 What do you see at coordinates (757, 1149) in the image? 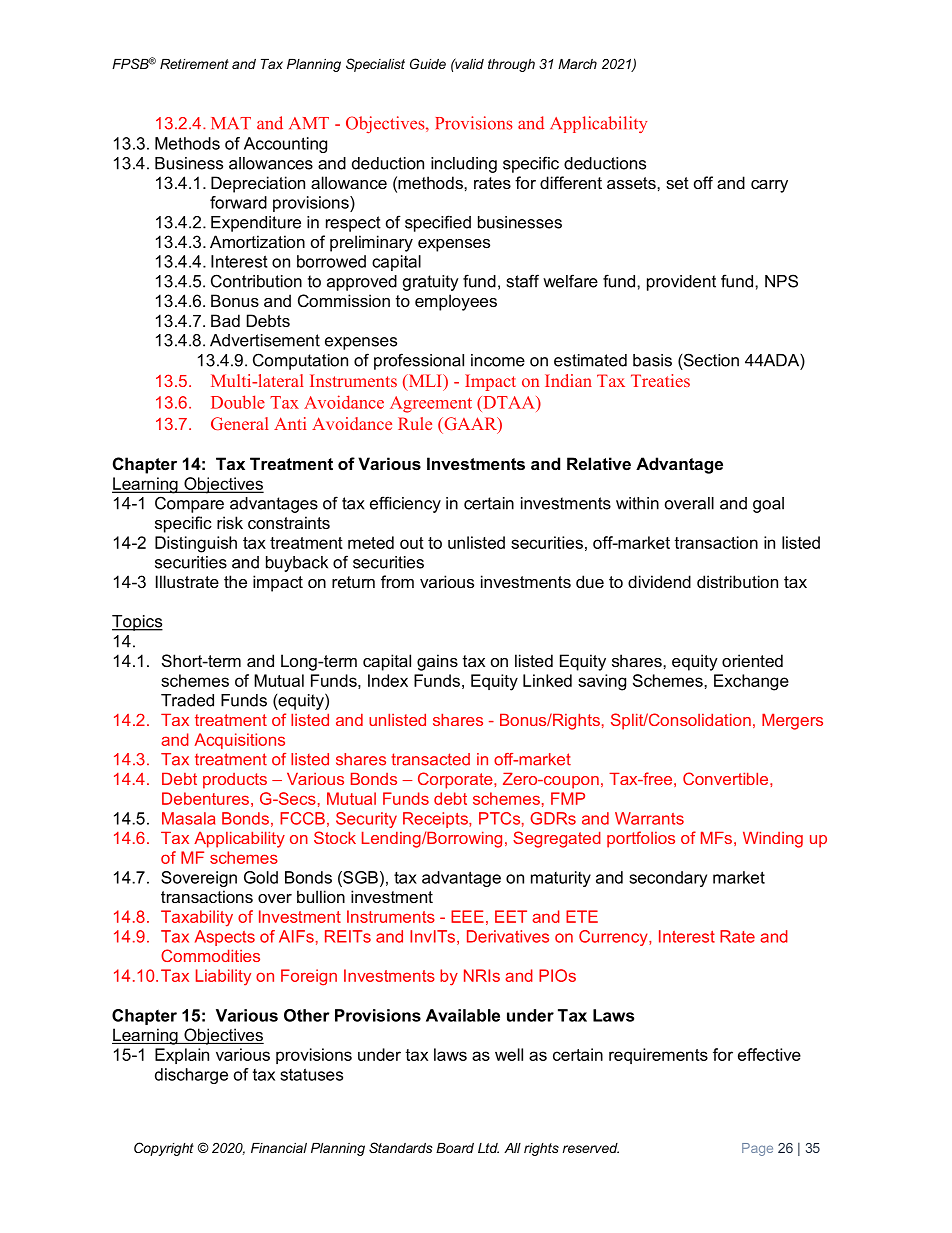
I see `Page` at bounding box center [757, 1149].
